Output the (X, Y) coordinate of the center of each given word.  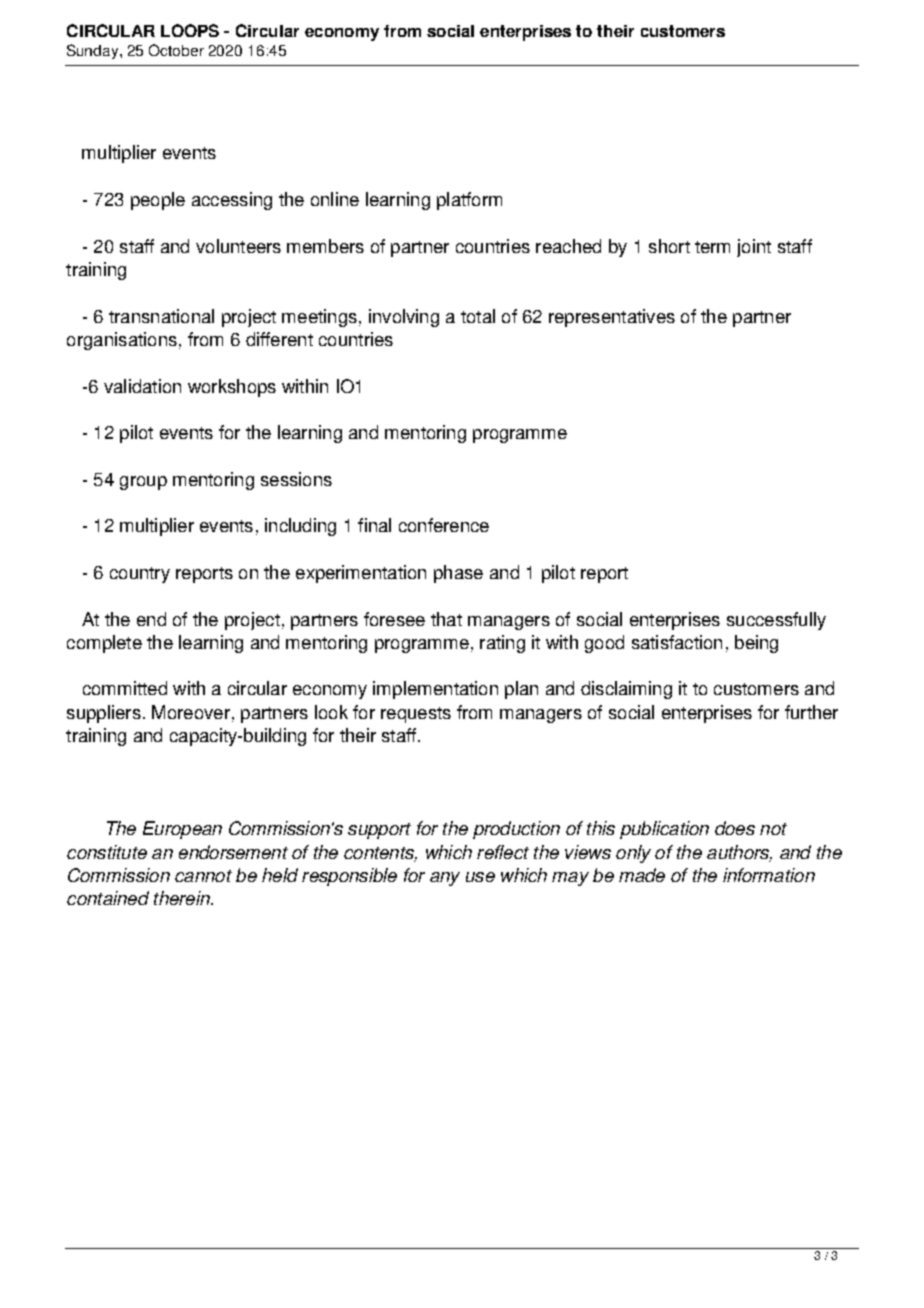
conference (444, 525)
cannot (203, 876)
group (143, 483)
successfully (776, 621)
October (176, 50)
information (769, 875)
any (445, 879)
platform (469, 201)
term (712, 247)
